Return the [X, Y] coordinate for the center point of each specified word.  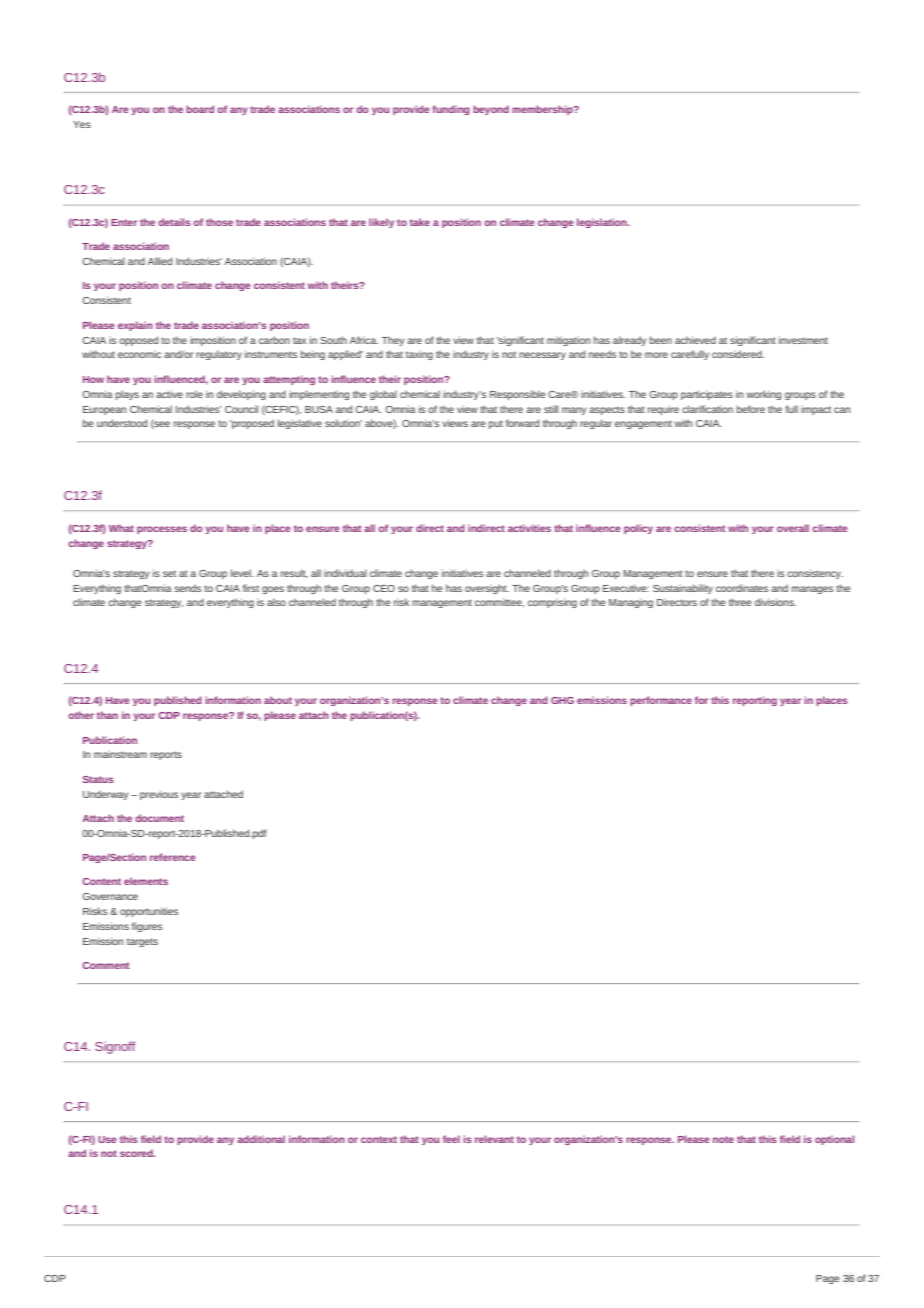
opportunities [149, 912]
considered [738, 354]
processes [162, 530]
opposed [138, 341]
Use [107, 1139]
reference [173, 857]
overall [793, 528]
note [723, 1139]
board [200, 109]
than [107, 715]
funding [451, 110]
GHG [562, 700]
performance [661, 701]
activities [529, 528]
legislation [603, 223]
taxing [419, 355]
